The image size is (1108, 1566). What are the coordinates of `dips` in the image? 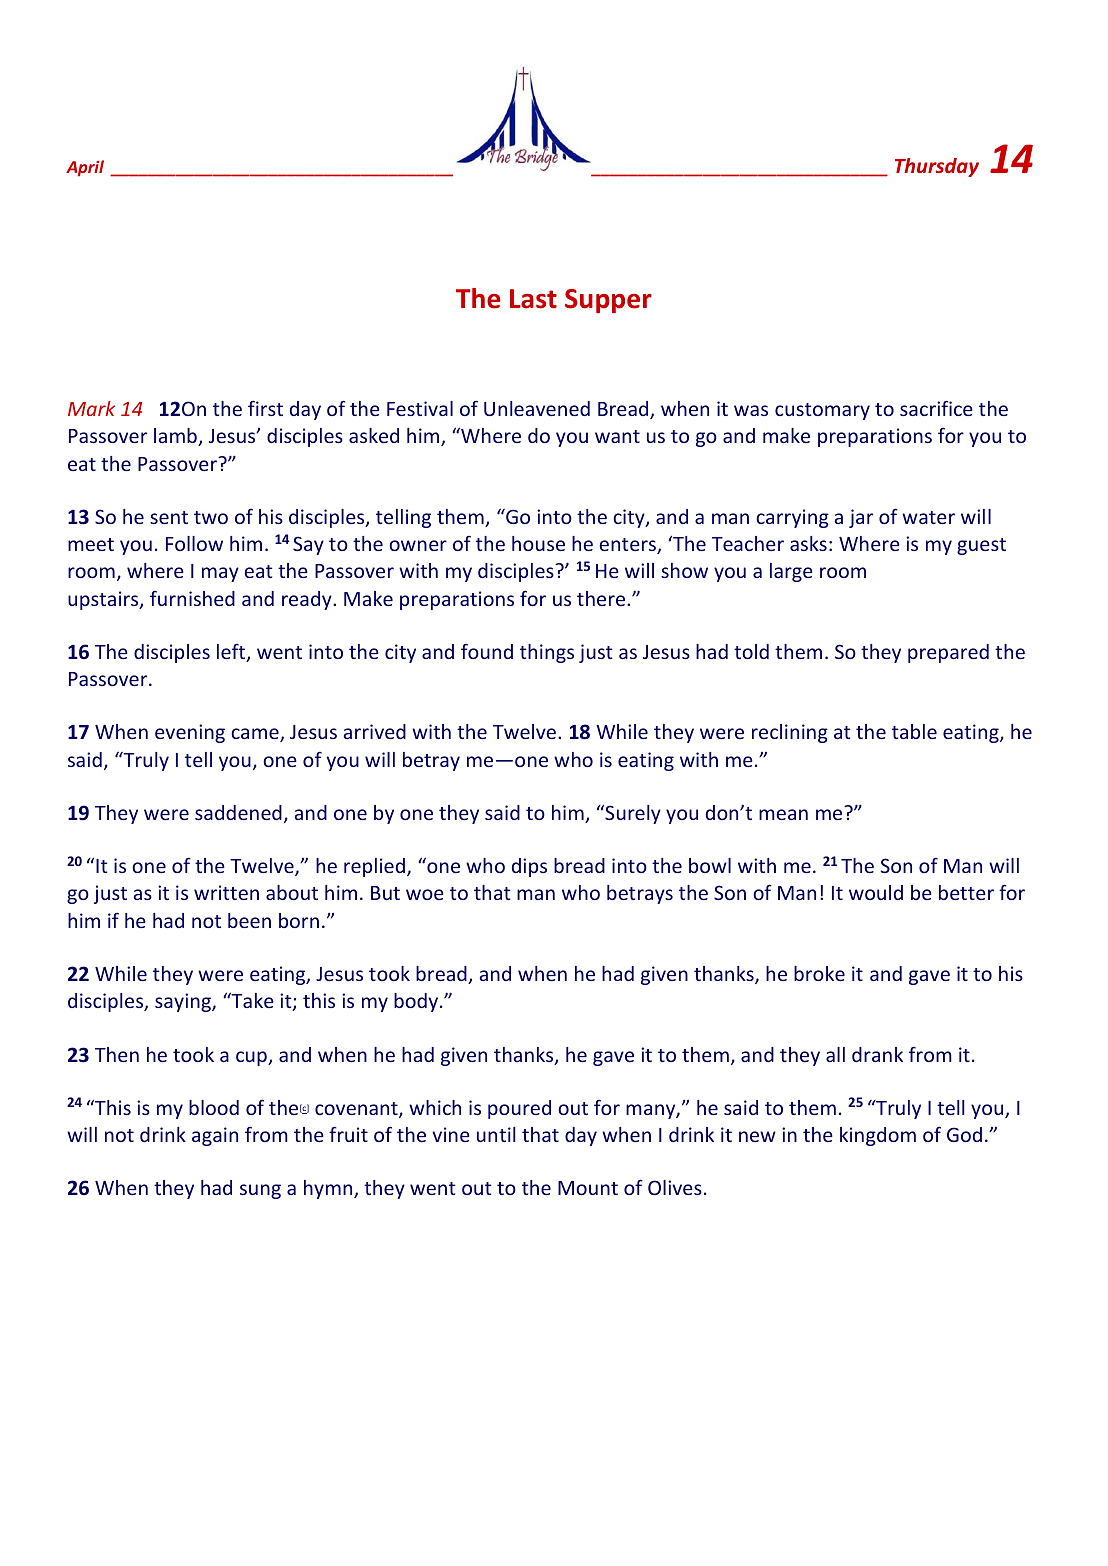 It's located at (529, 867).
